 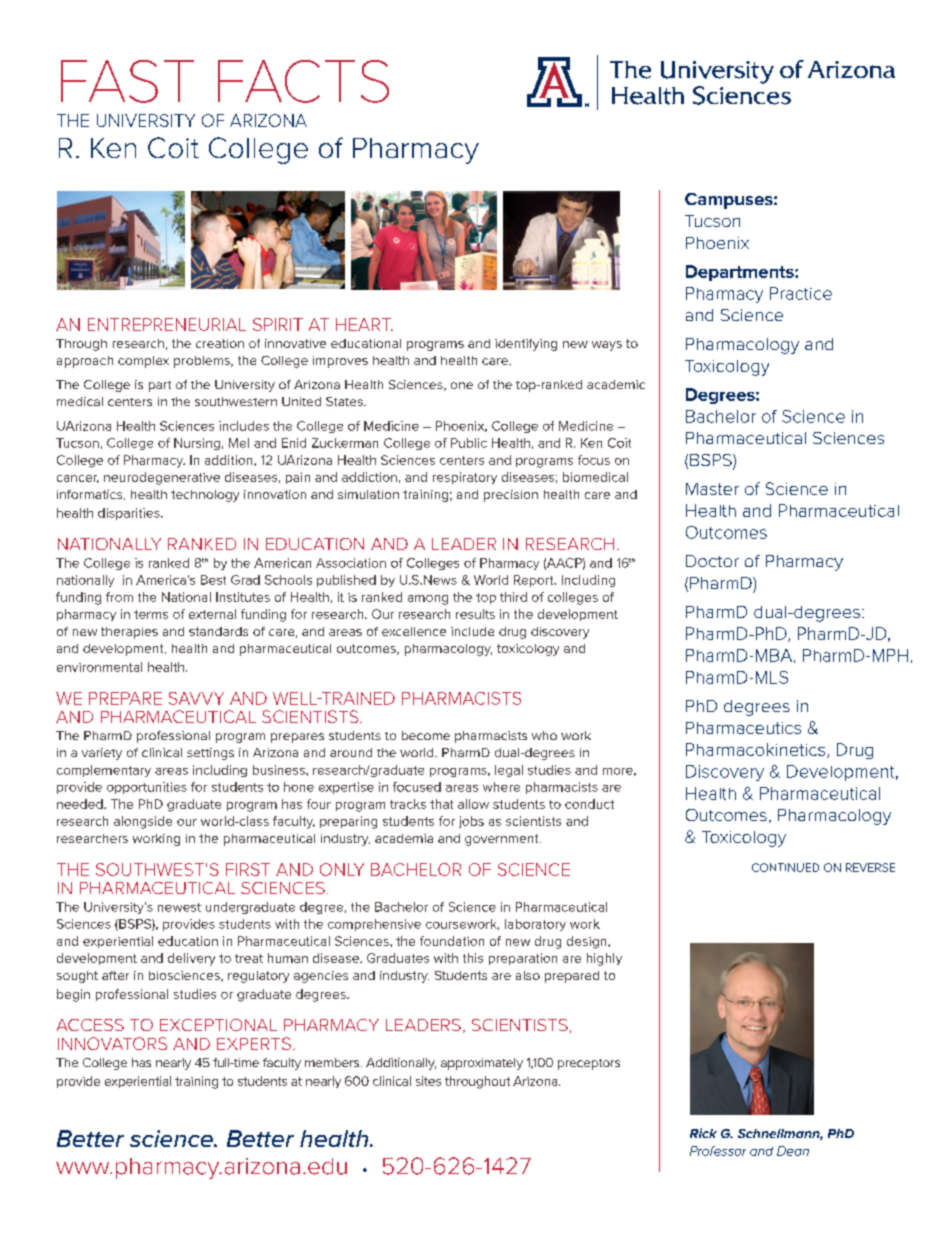 I want to click on sites, so click(x=428, y=1081).
